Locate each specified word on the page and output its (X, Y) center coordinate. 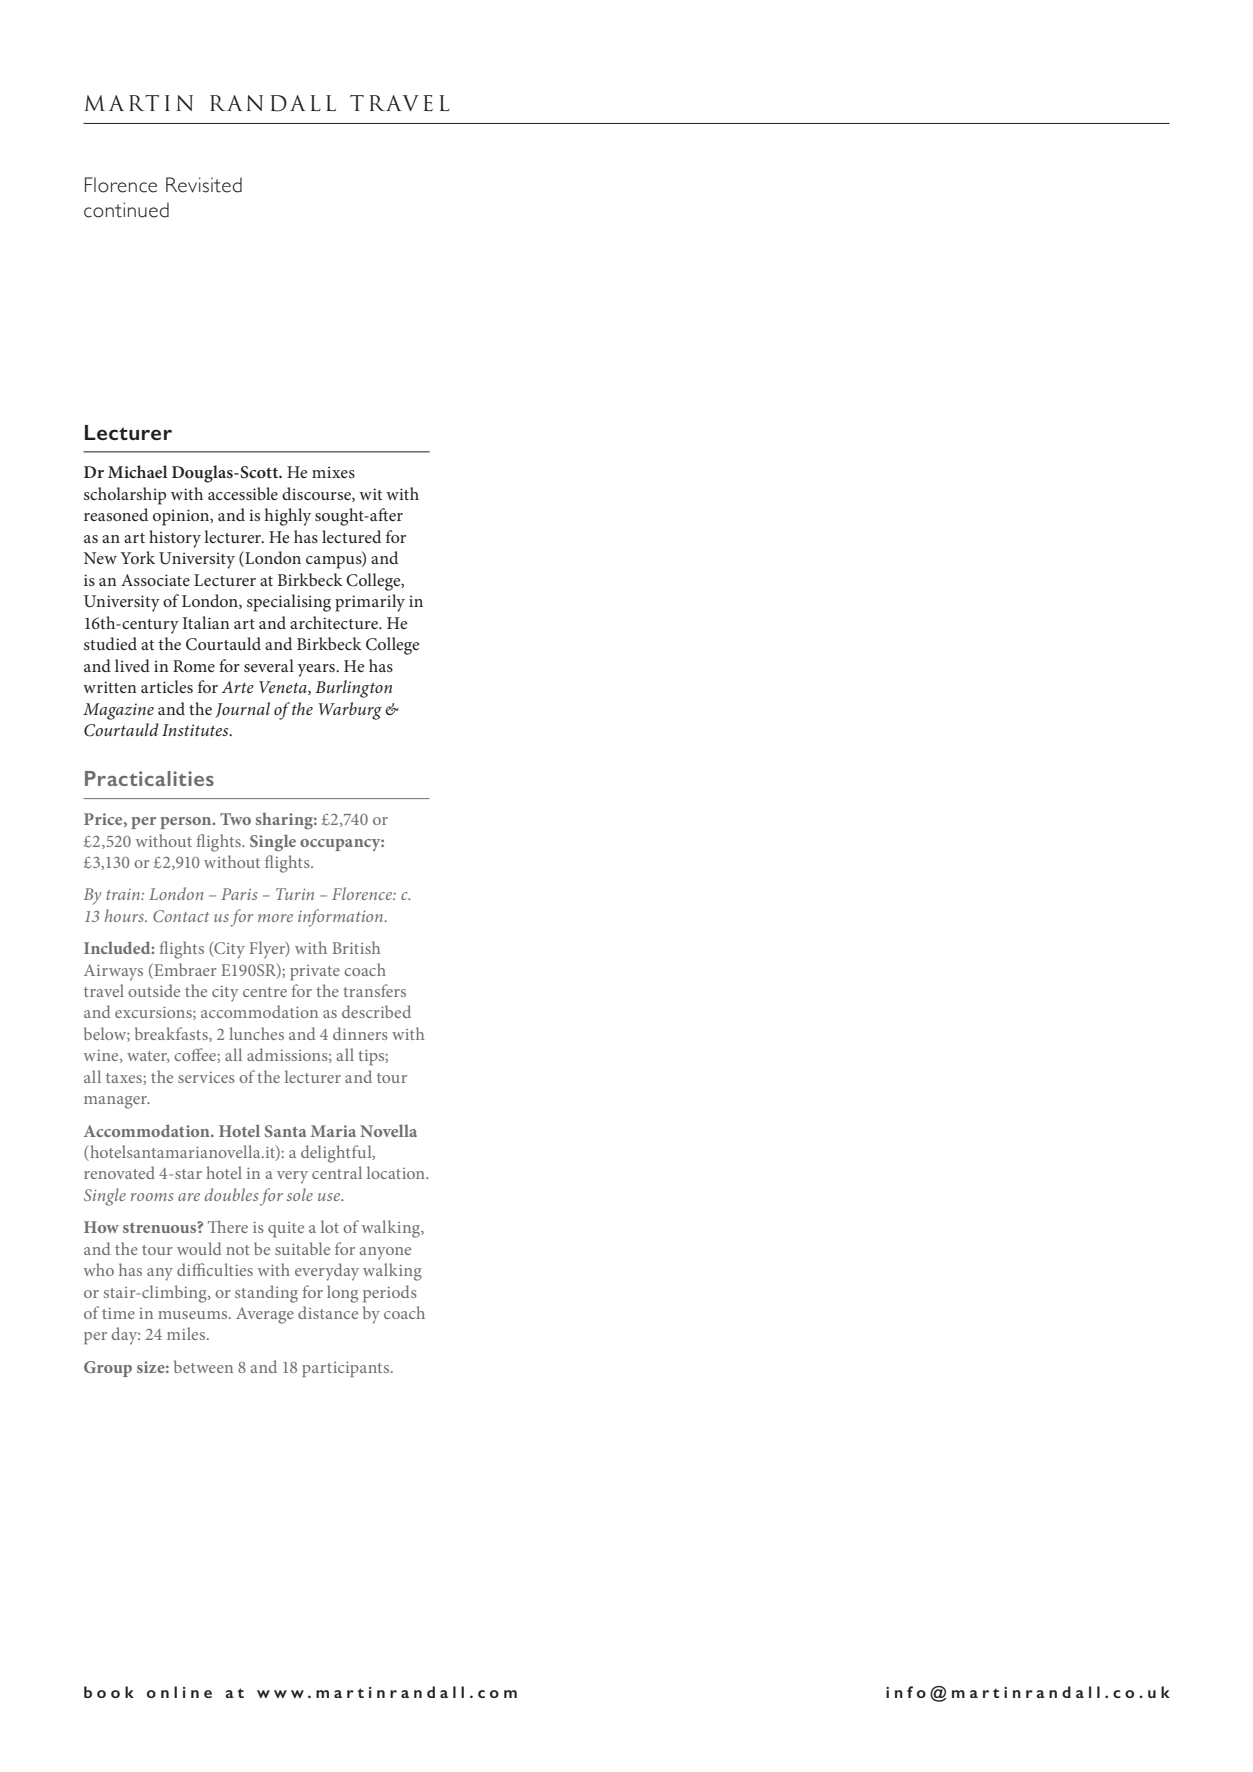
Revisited (204, 185)
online (179, 1692)
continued (126, 210)
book (109, 1692)
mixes (333, 472)
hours (125, 915)
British (356, 947)
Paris (239, 894)
